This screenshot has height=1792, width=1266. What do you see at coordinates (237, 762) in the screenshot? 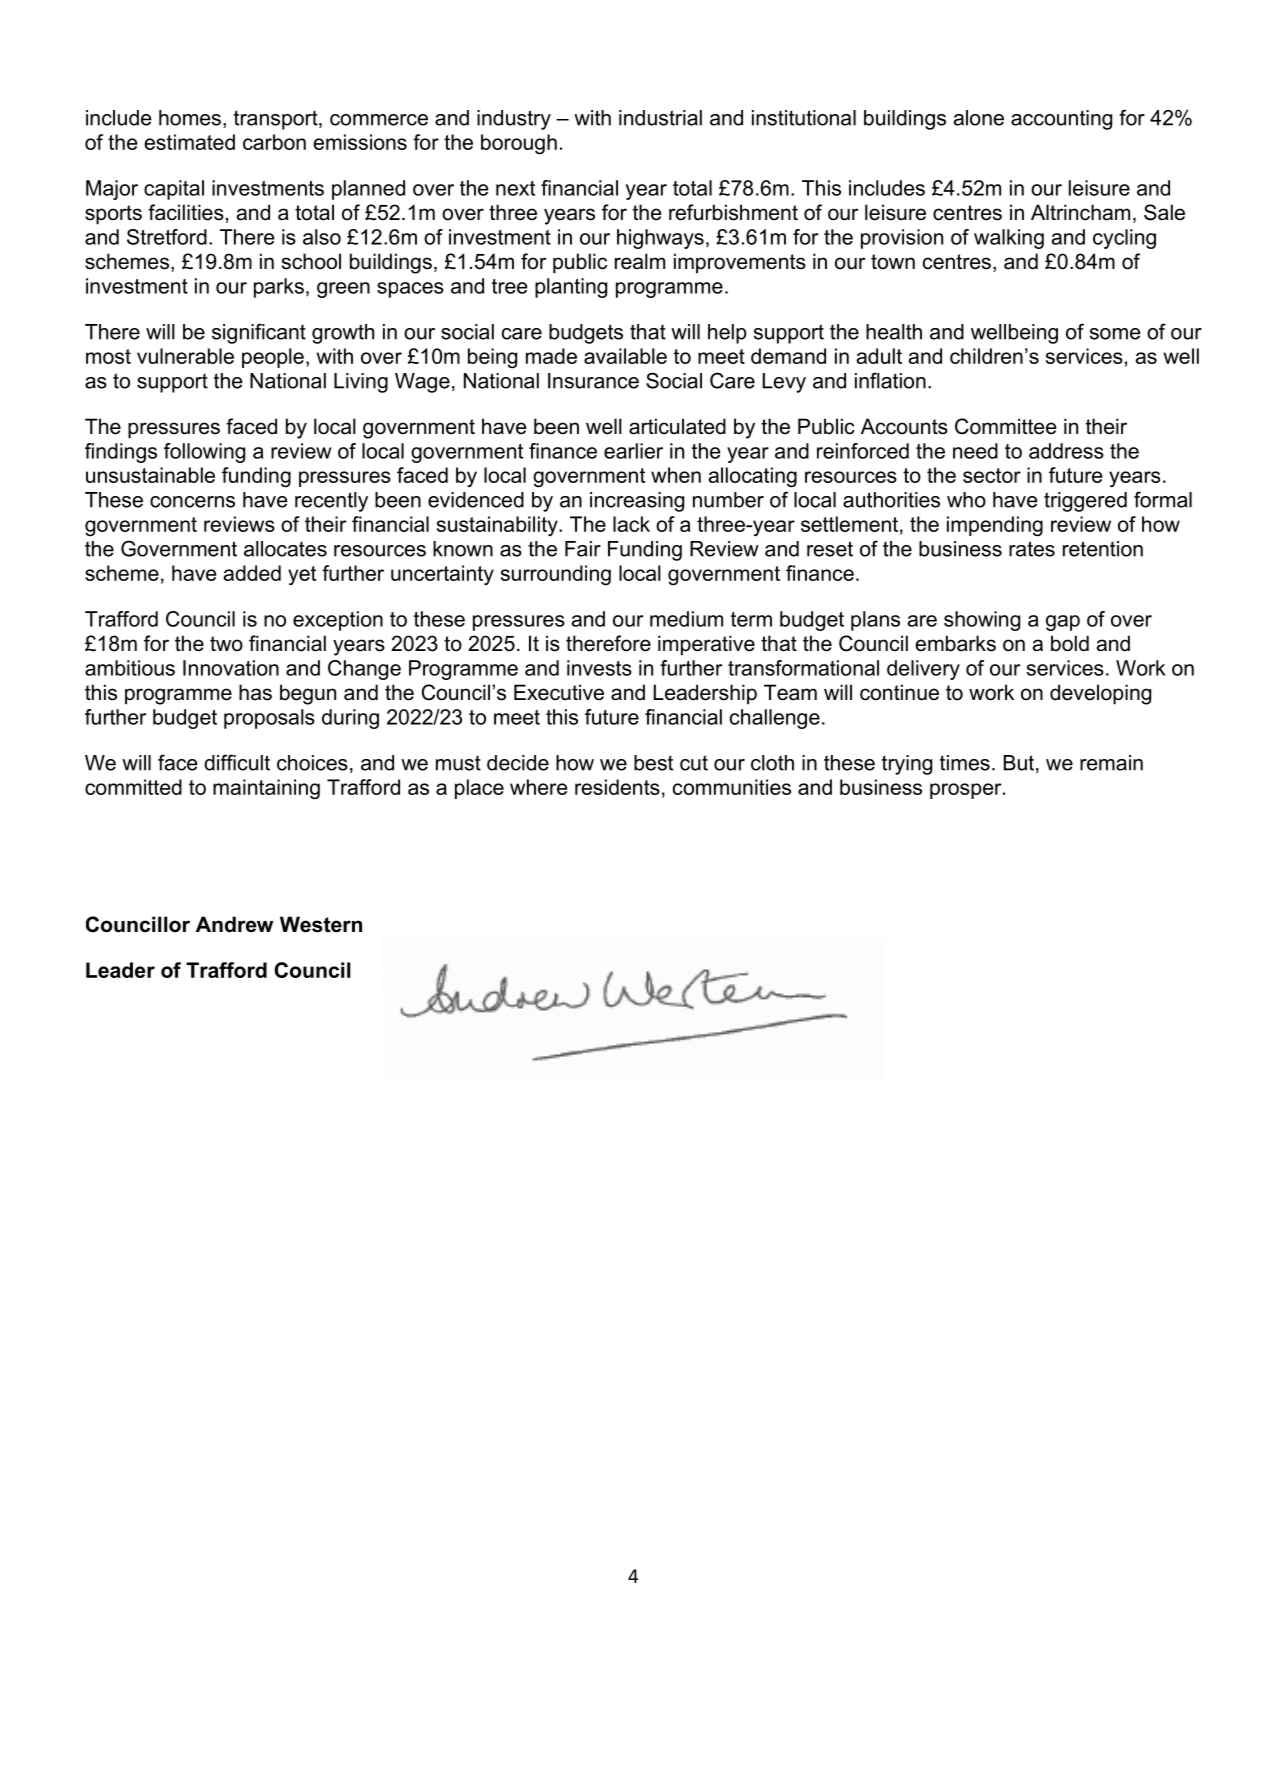
I see `difficult` at bounding box center [237, 762].
